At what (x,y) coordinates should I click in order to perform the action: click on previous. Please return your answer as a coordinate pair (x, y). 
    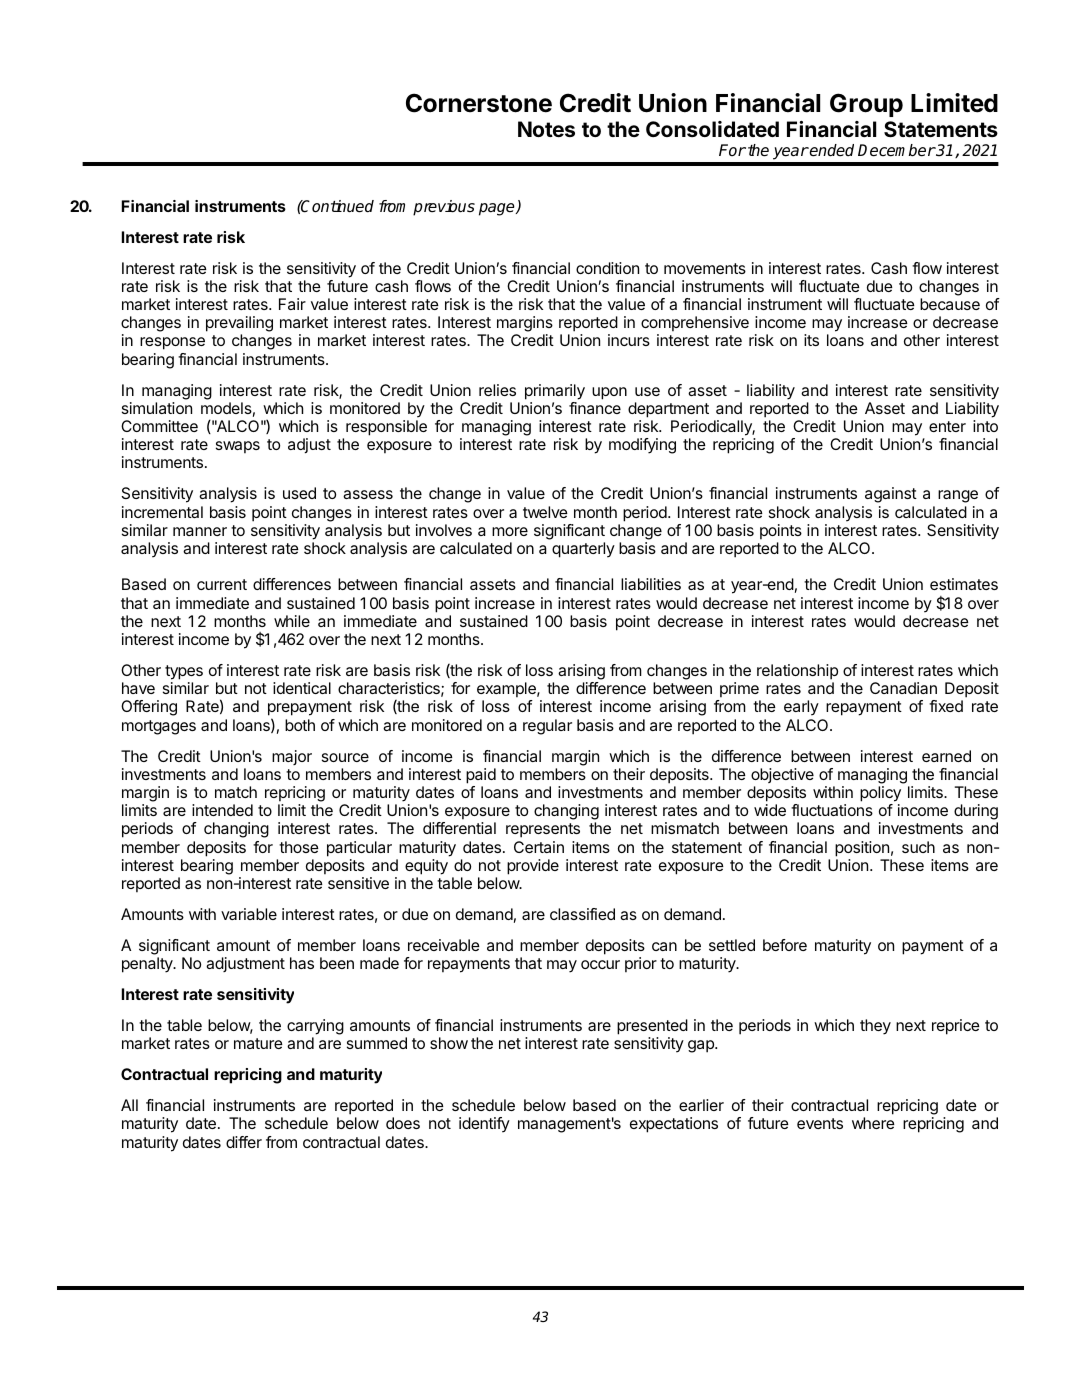
    Looking at the image, I should click on (444, 208).
